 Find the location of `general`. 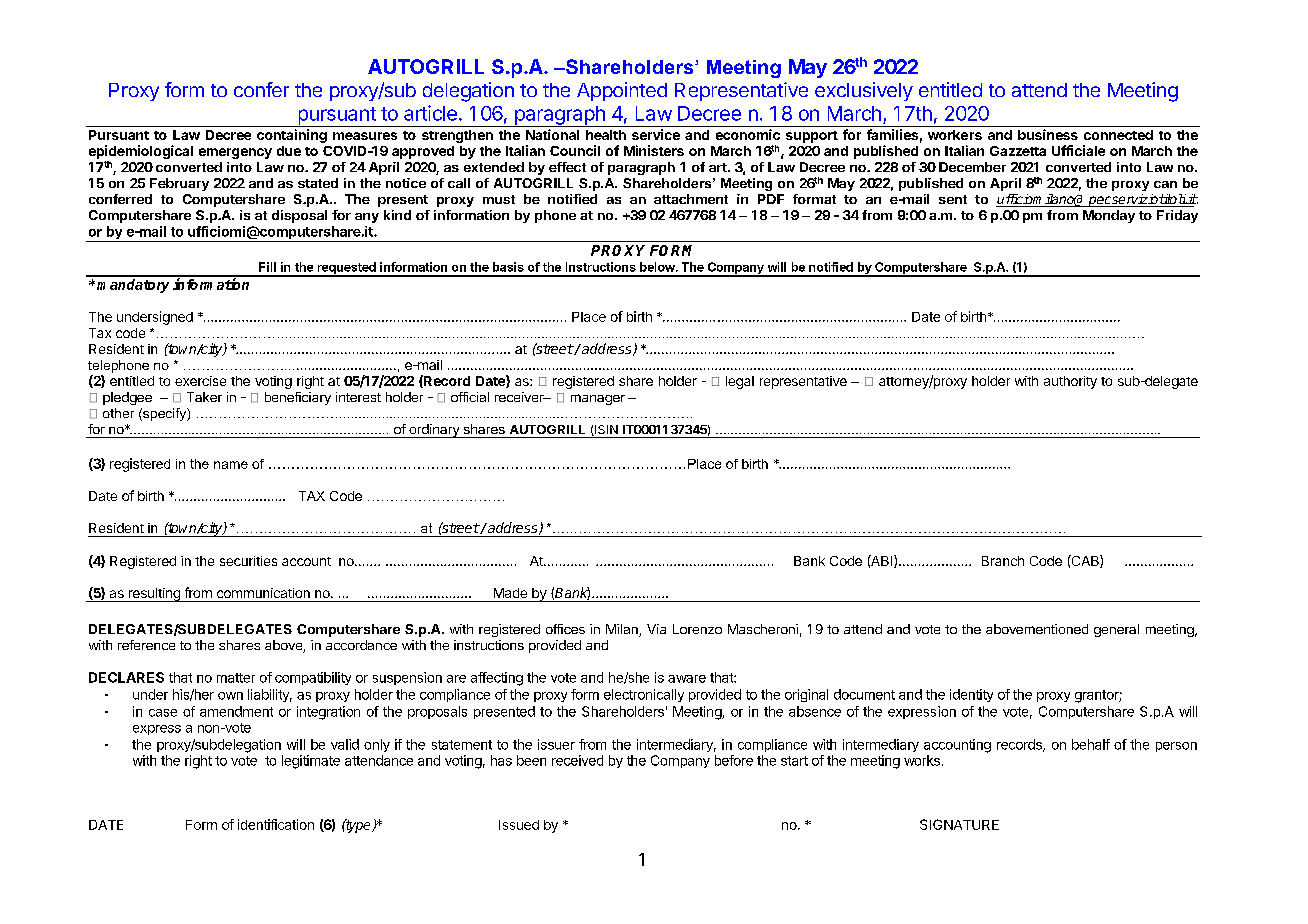

general is located at coordinates (1116, 630).
